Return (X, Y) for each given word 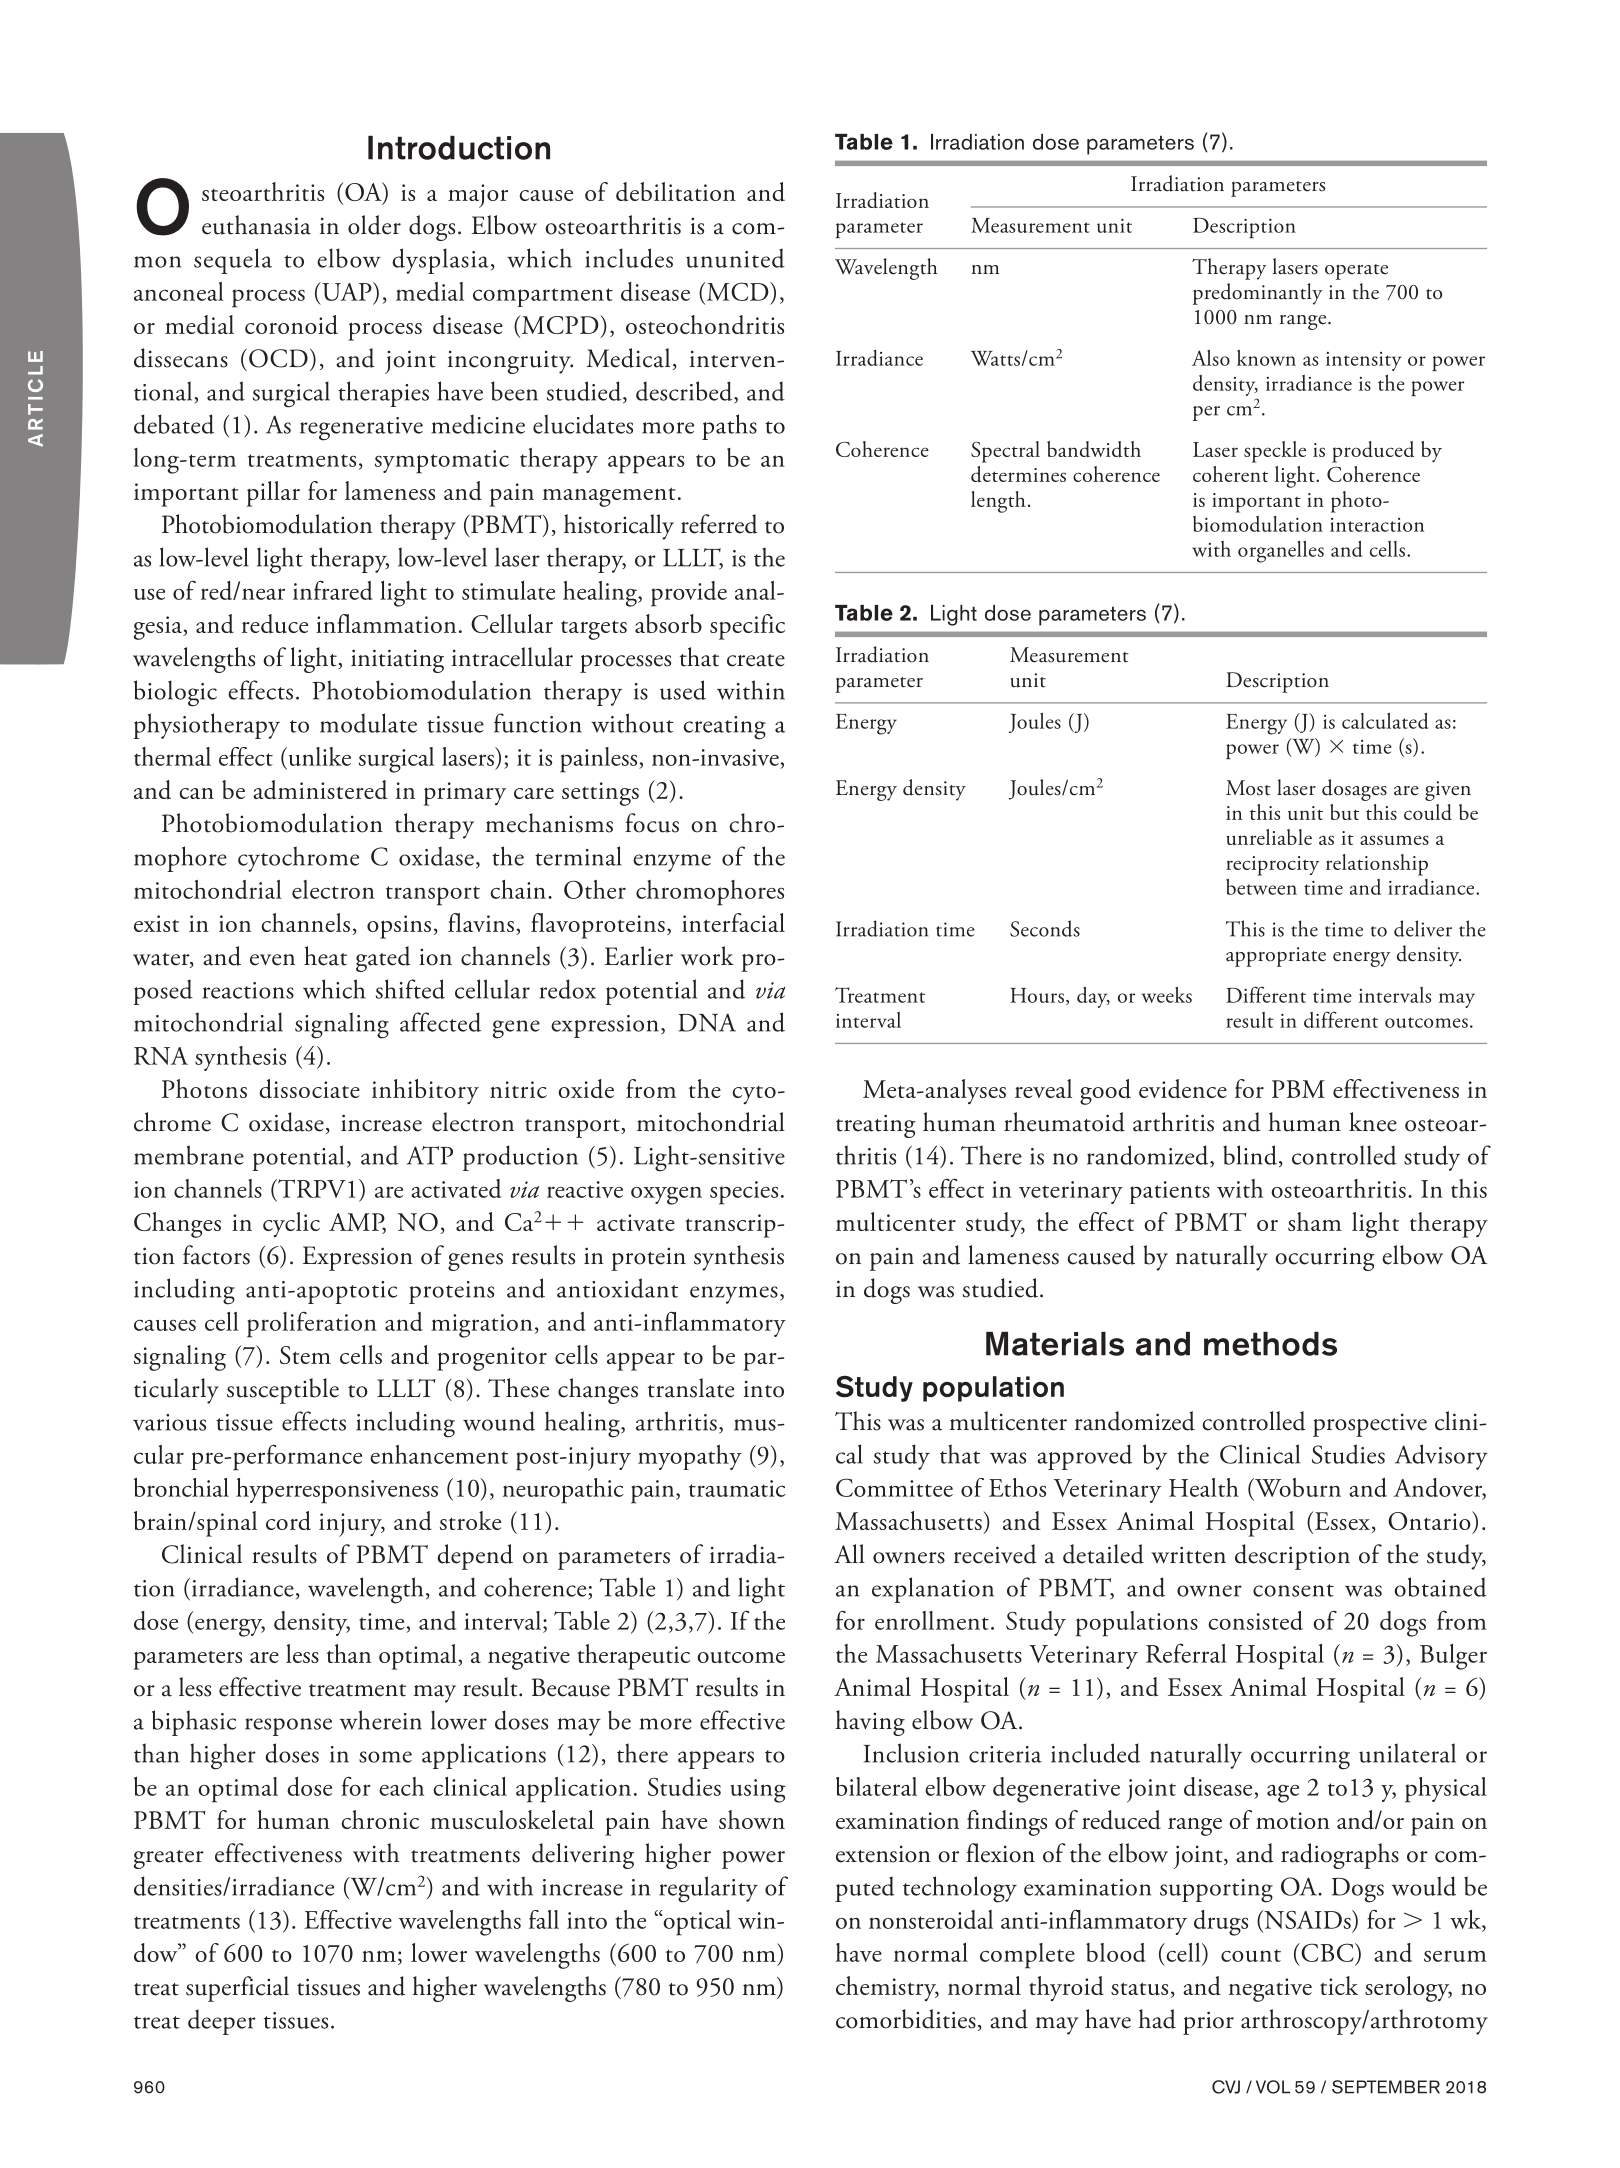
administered (320, 790)
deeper (222, 2022)
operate (1356, 272)
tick (1339, 1985)
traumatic (737, 1488)
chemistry (887, 1988)
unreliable (1269, 837)
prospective (1370, 1425)
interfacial (733, 922)
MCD (737, 291)
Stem (305, 1355)
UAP (347, 291)
